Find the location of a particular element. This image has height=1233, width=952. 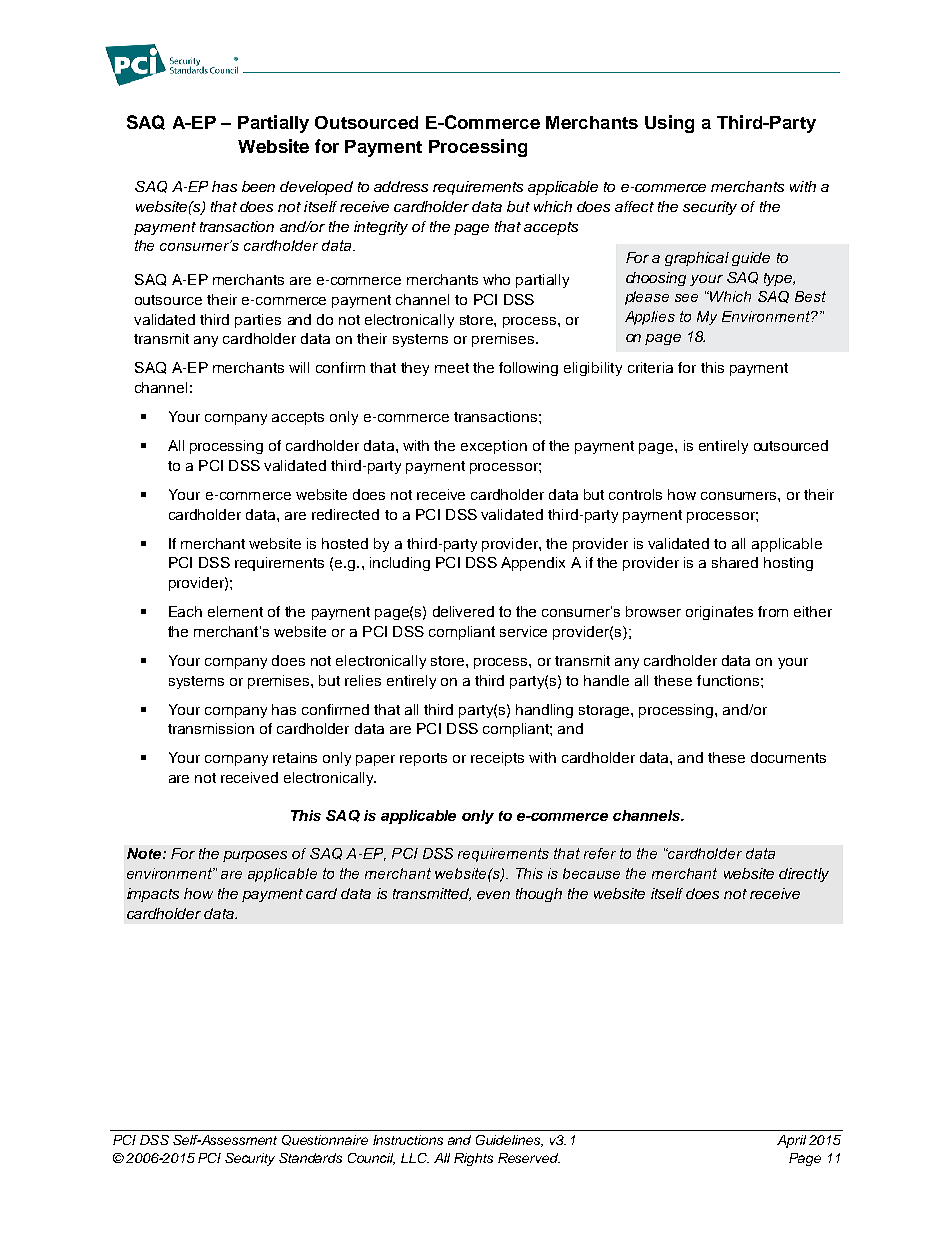

address is located at coordinates (401, 186).
